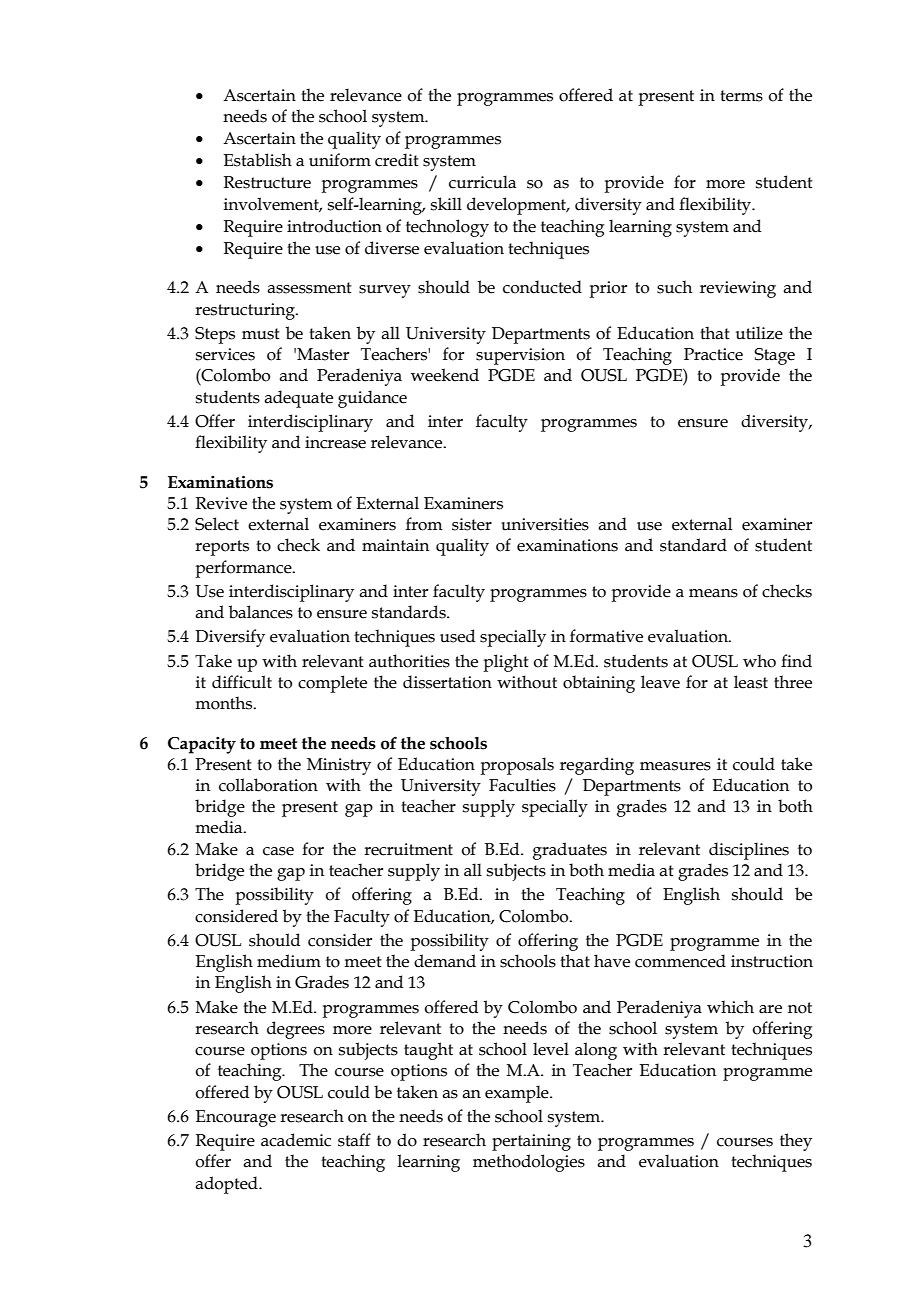 The height and width of the image is (1308, 924). What do you see at coordinates (296, 1140) in the image?
I see `academic` at bounding box center [296, 1140].
